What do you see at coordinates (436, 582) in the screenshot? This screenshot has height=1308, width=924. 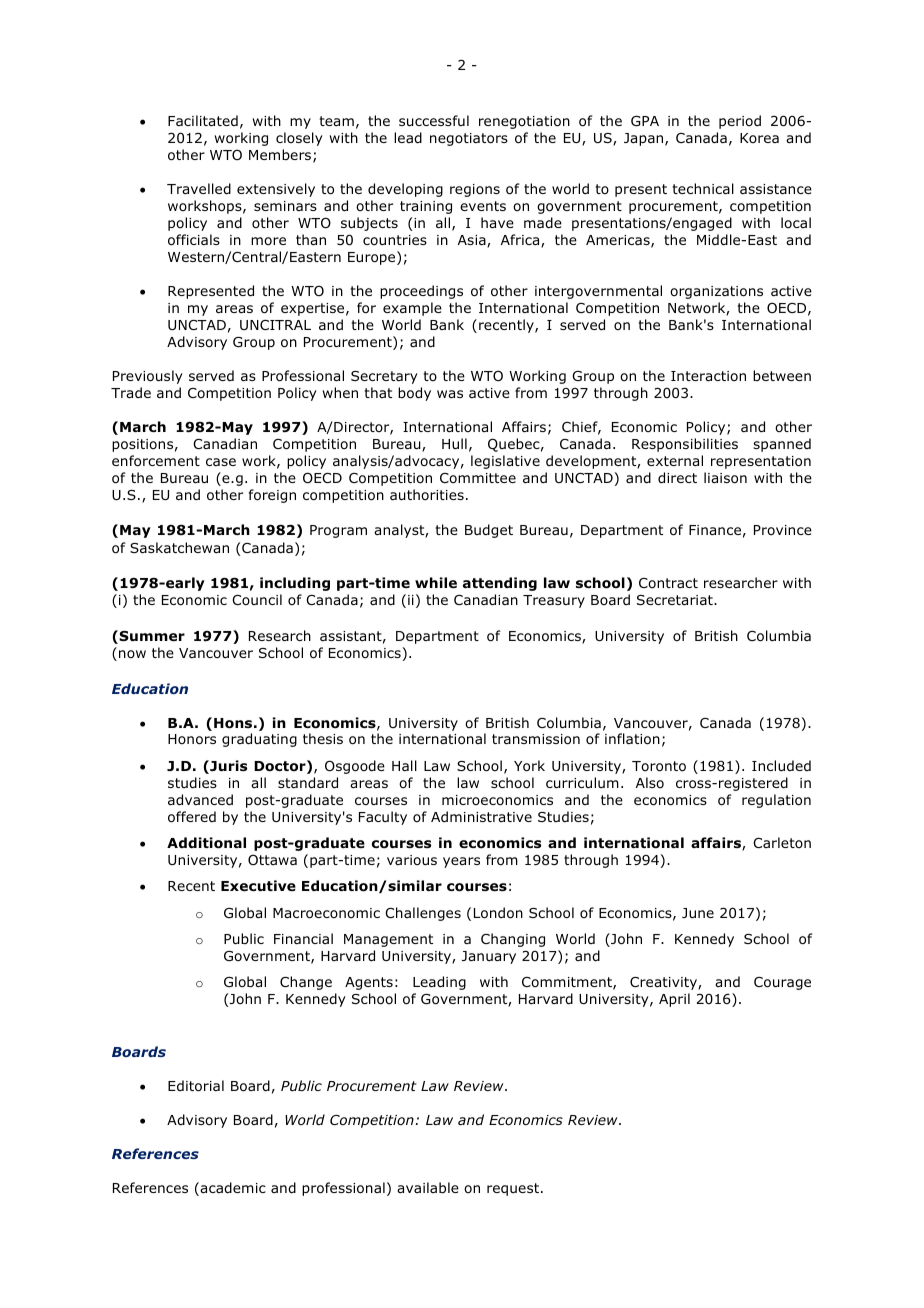 I see `while` at bounding box center [436, 582].
